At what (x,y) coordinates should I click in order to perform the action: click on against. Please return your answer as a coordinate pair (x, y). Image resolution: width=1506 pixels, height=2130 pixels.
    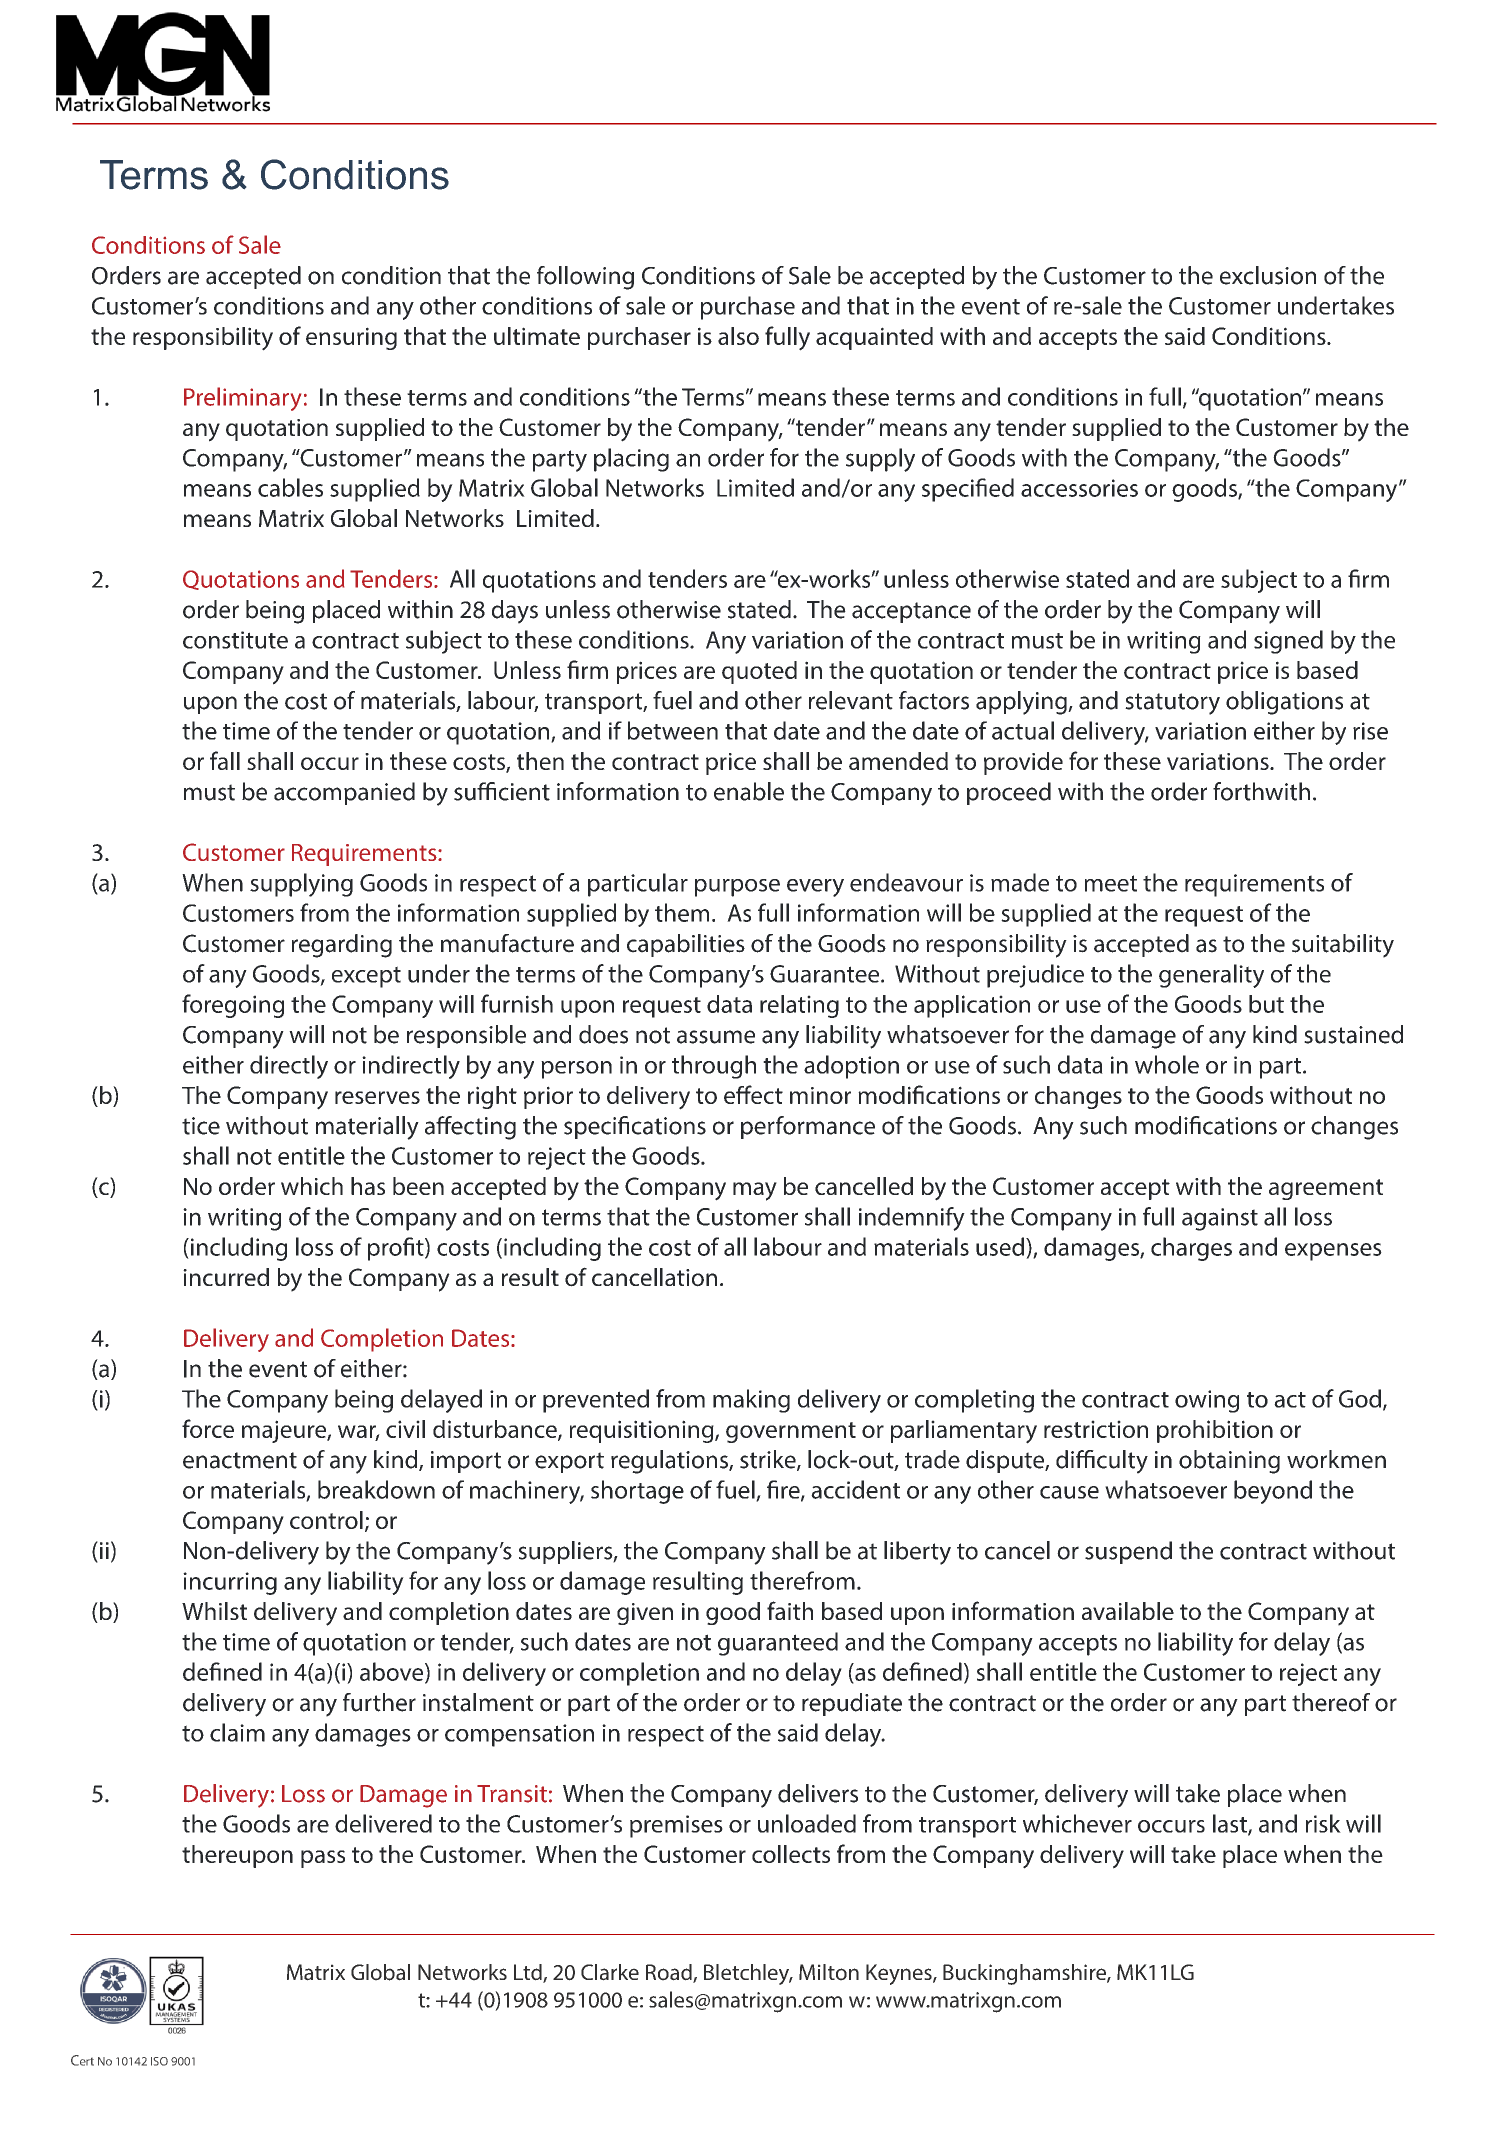
    Looking at the image, I should click on (1220, 1219).
